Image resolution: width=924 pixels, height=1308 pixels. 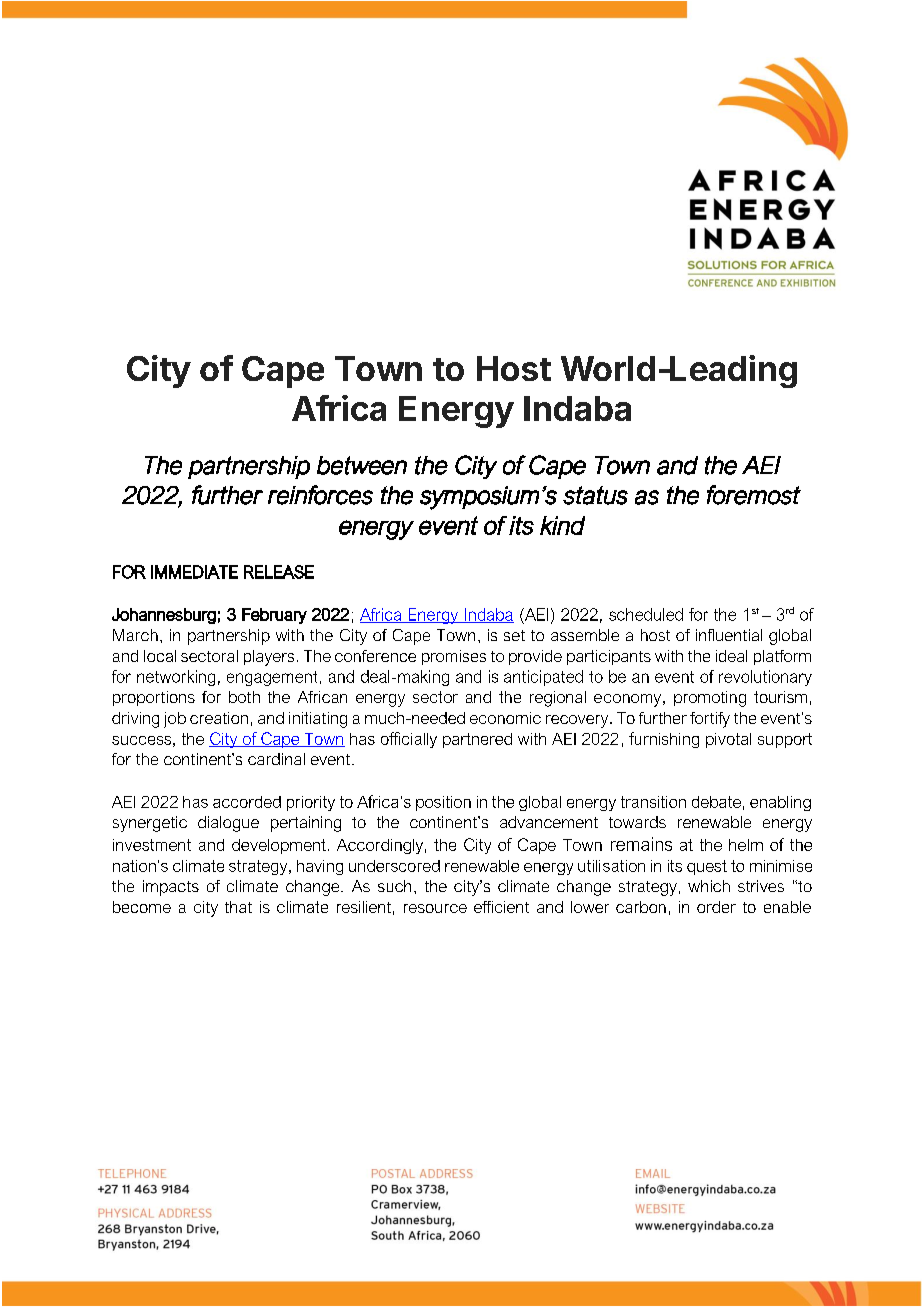 I want to click on both, so click(x=244, y=697).
